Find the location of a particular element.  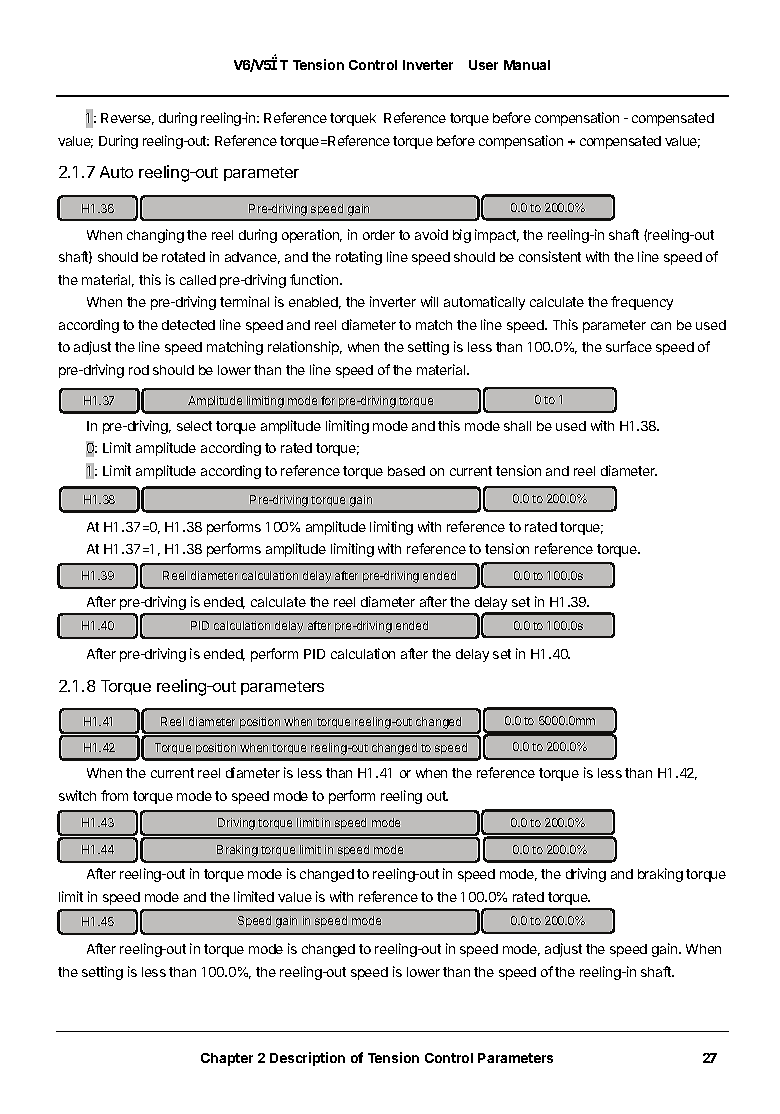

Manual is located at coordinates (527, 65).
